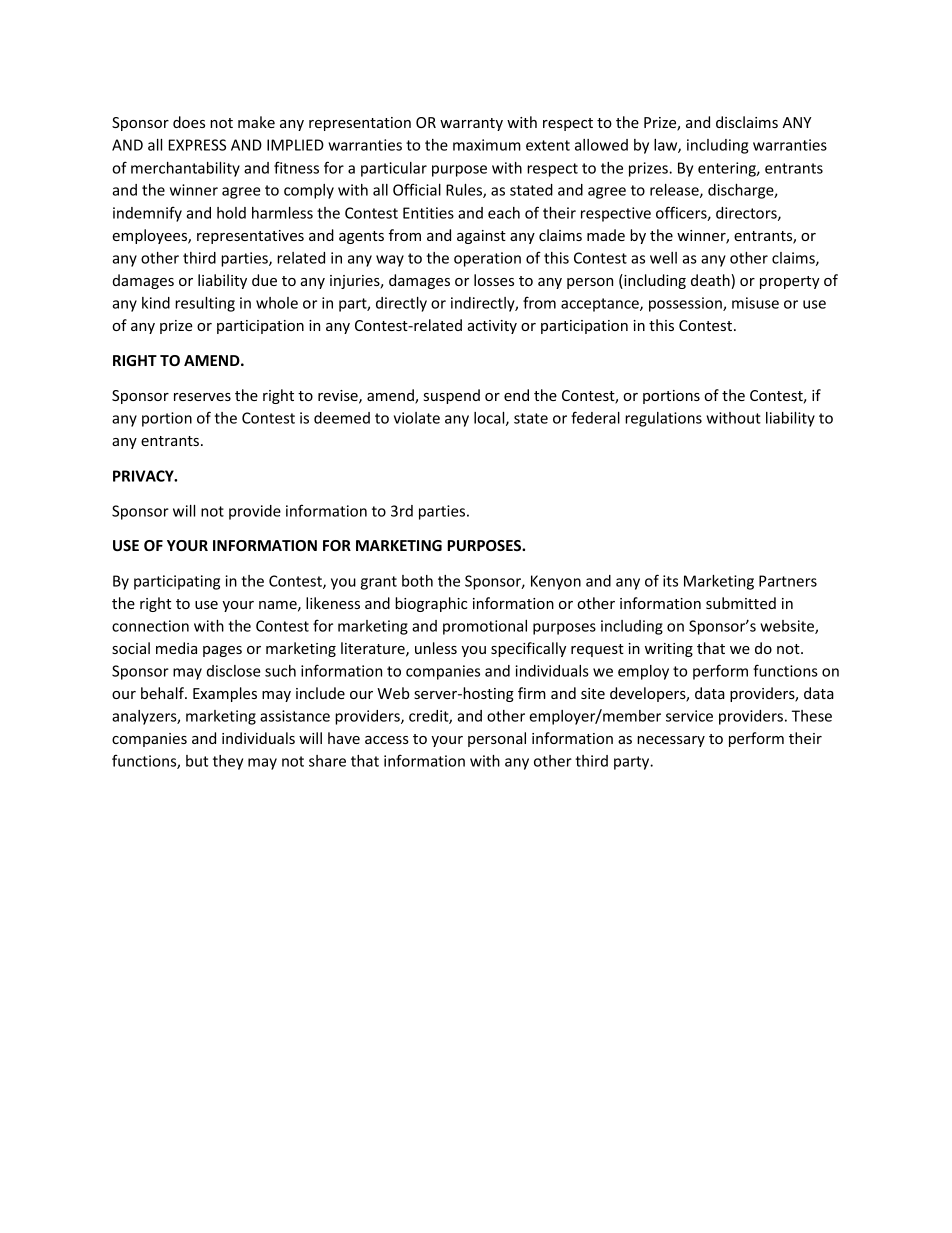 This screenshot has height=1233, width=952. Describe the element at coordinates (417, 418) in the screenshot. I see `violate` at that location.
